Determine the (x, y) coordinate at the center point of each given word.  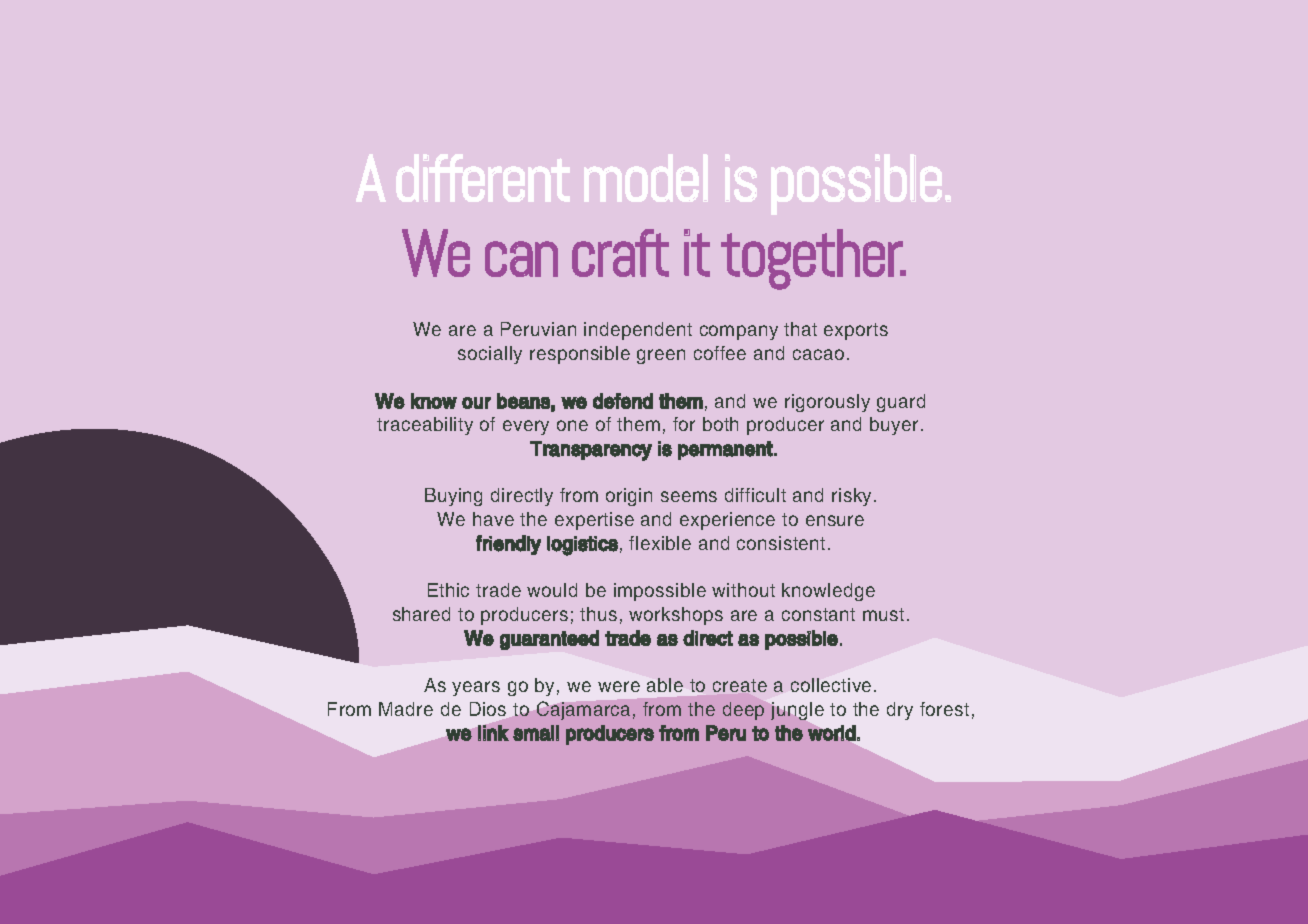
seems (689, 496)
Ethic (448, 590)
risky (853, 497)
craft (620, 253)
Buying (453, 497)
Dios (488, 709)
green (661, 356)
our (476, 403)
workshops (676, 616)
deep (743, 711)
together (812, 259)
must (883, 614)
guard (901, 403)
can (521, 259)
